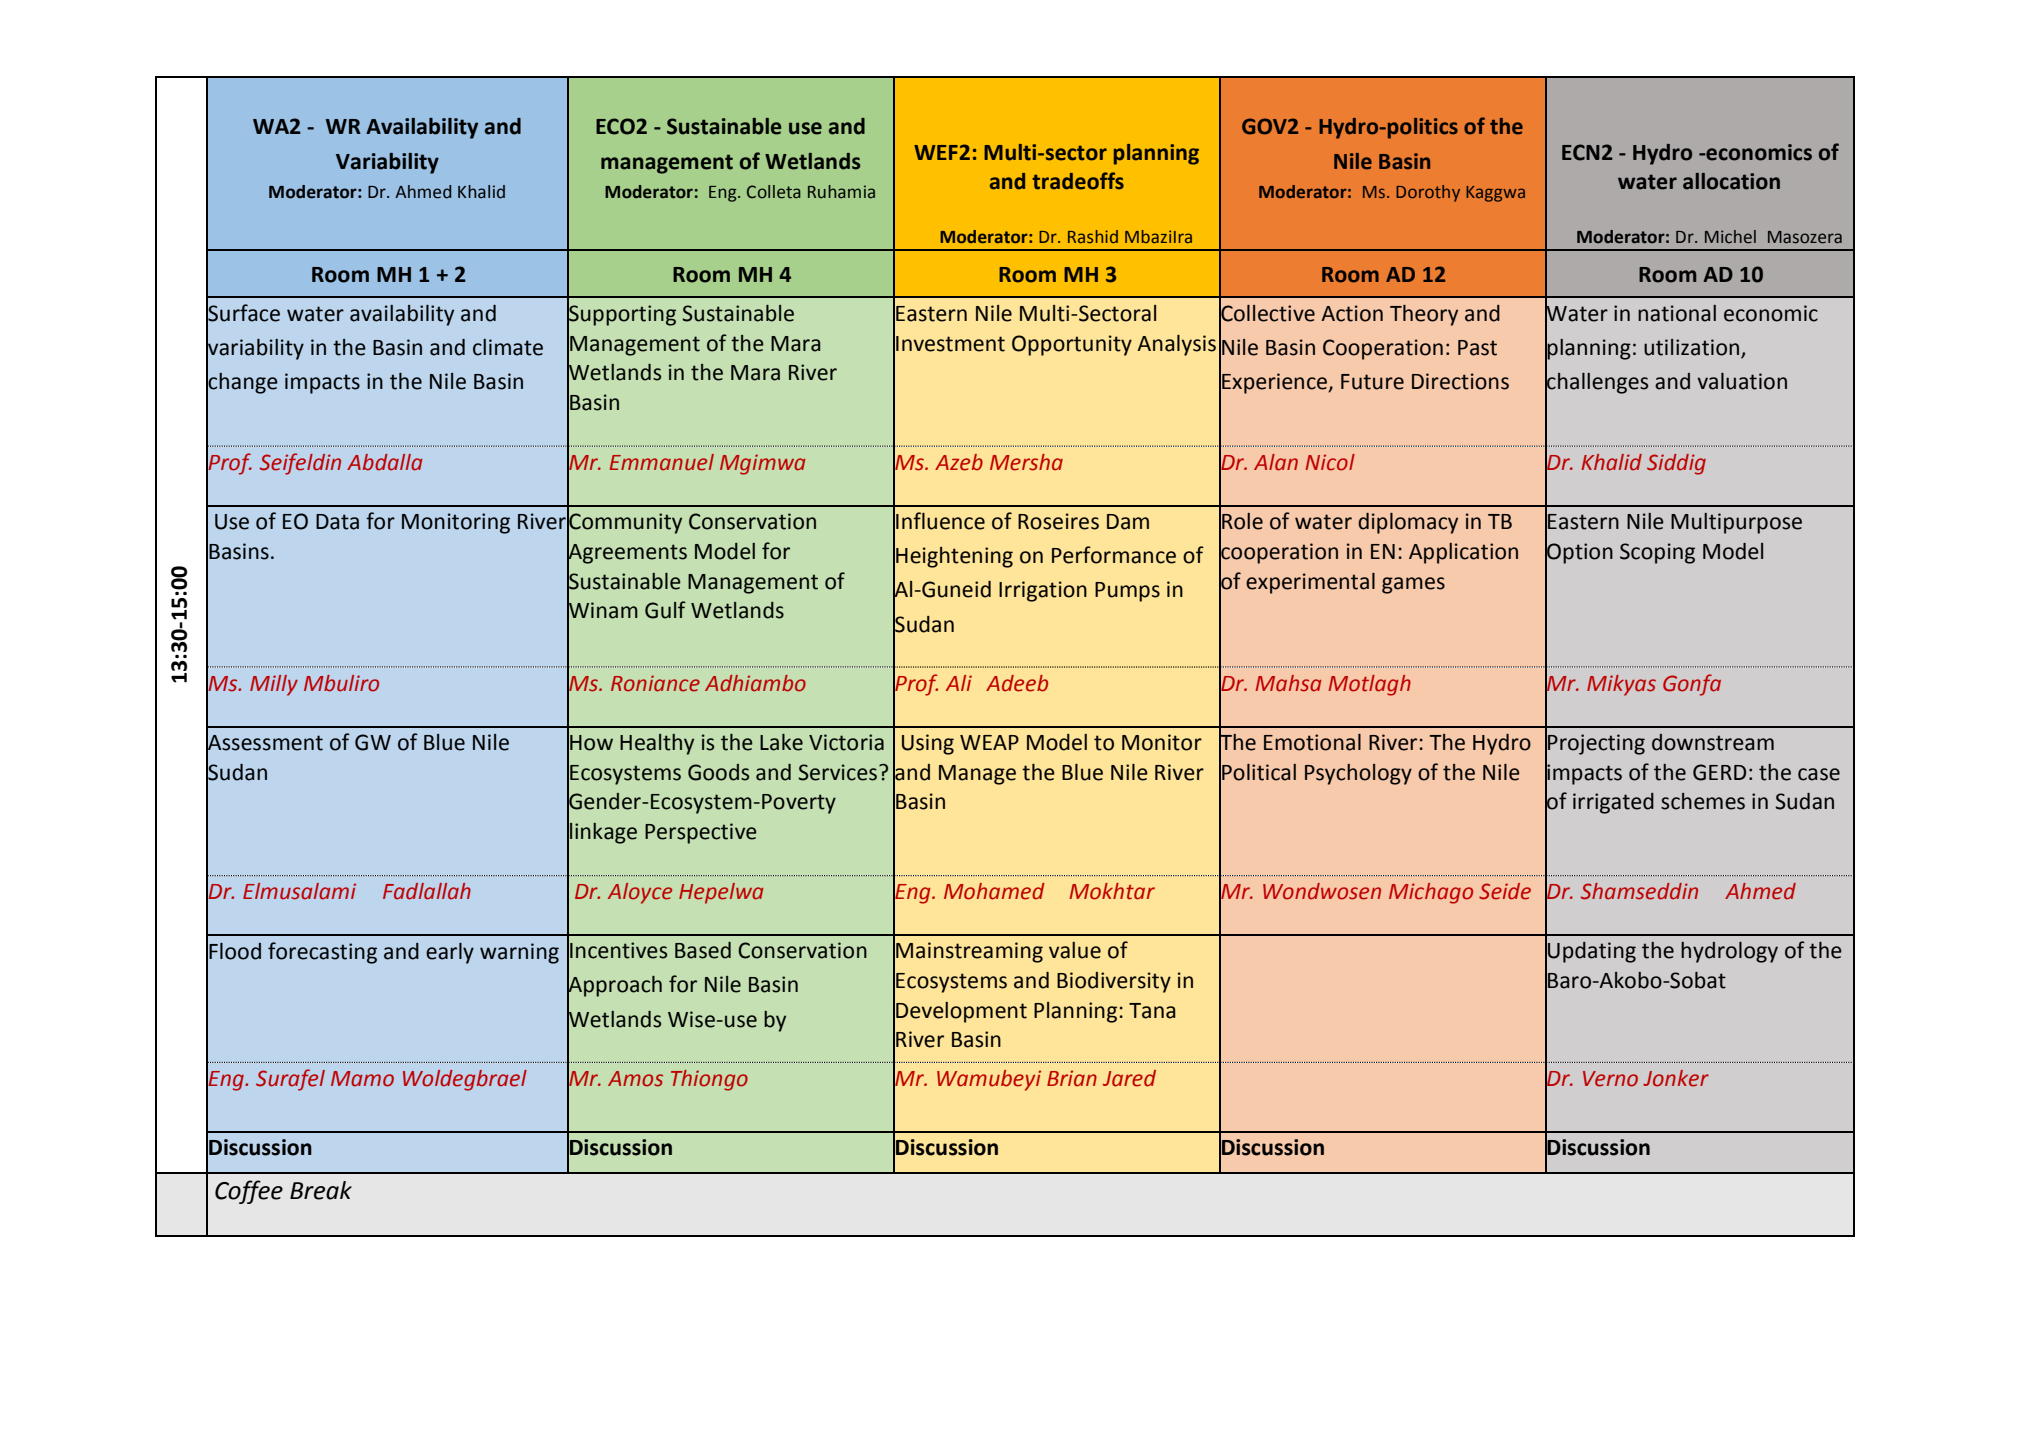  Describe the element at coordinates (1742, 381) in the screenshot. I see `valuation` at that location.
